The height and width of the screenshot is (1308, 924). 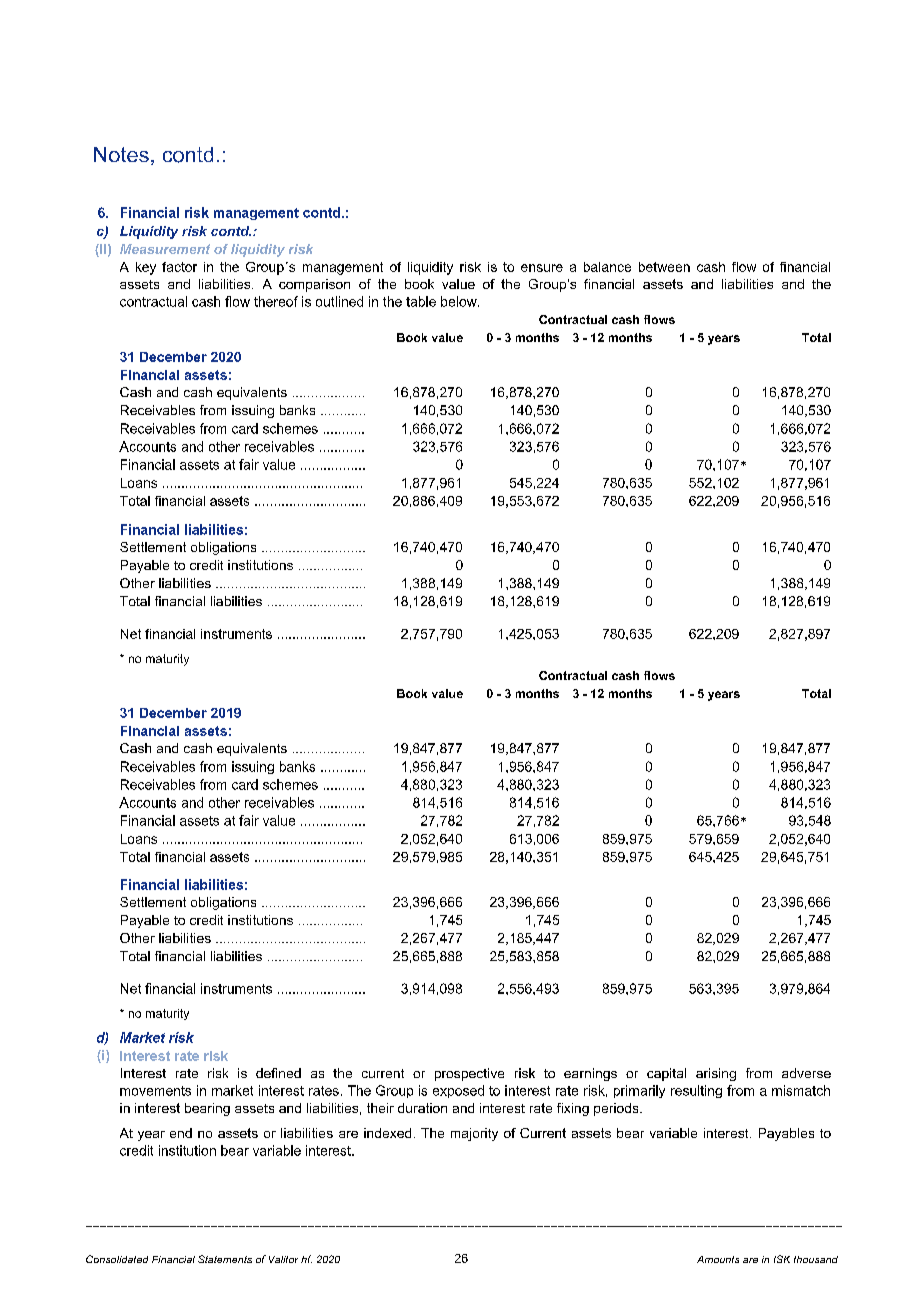 I want to click on ensure, so click(x=542, y=268).
